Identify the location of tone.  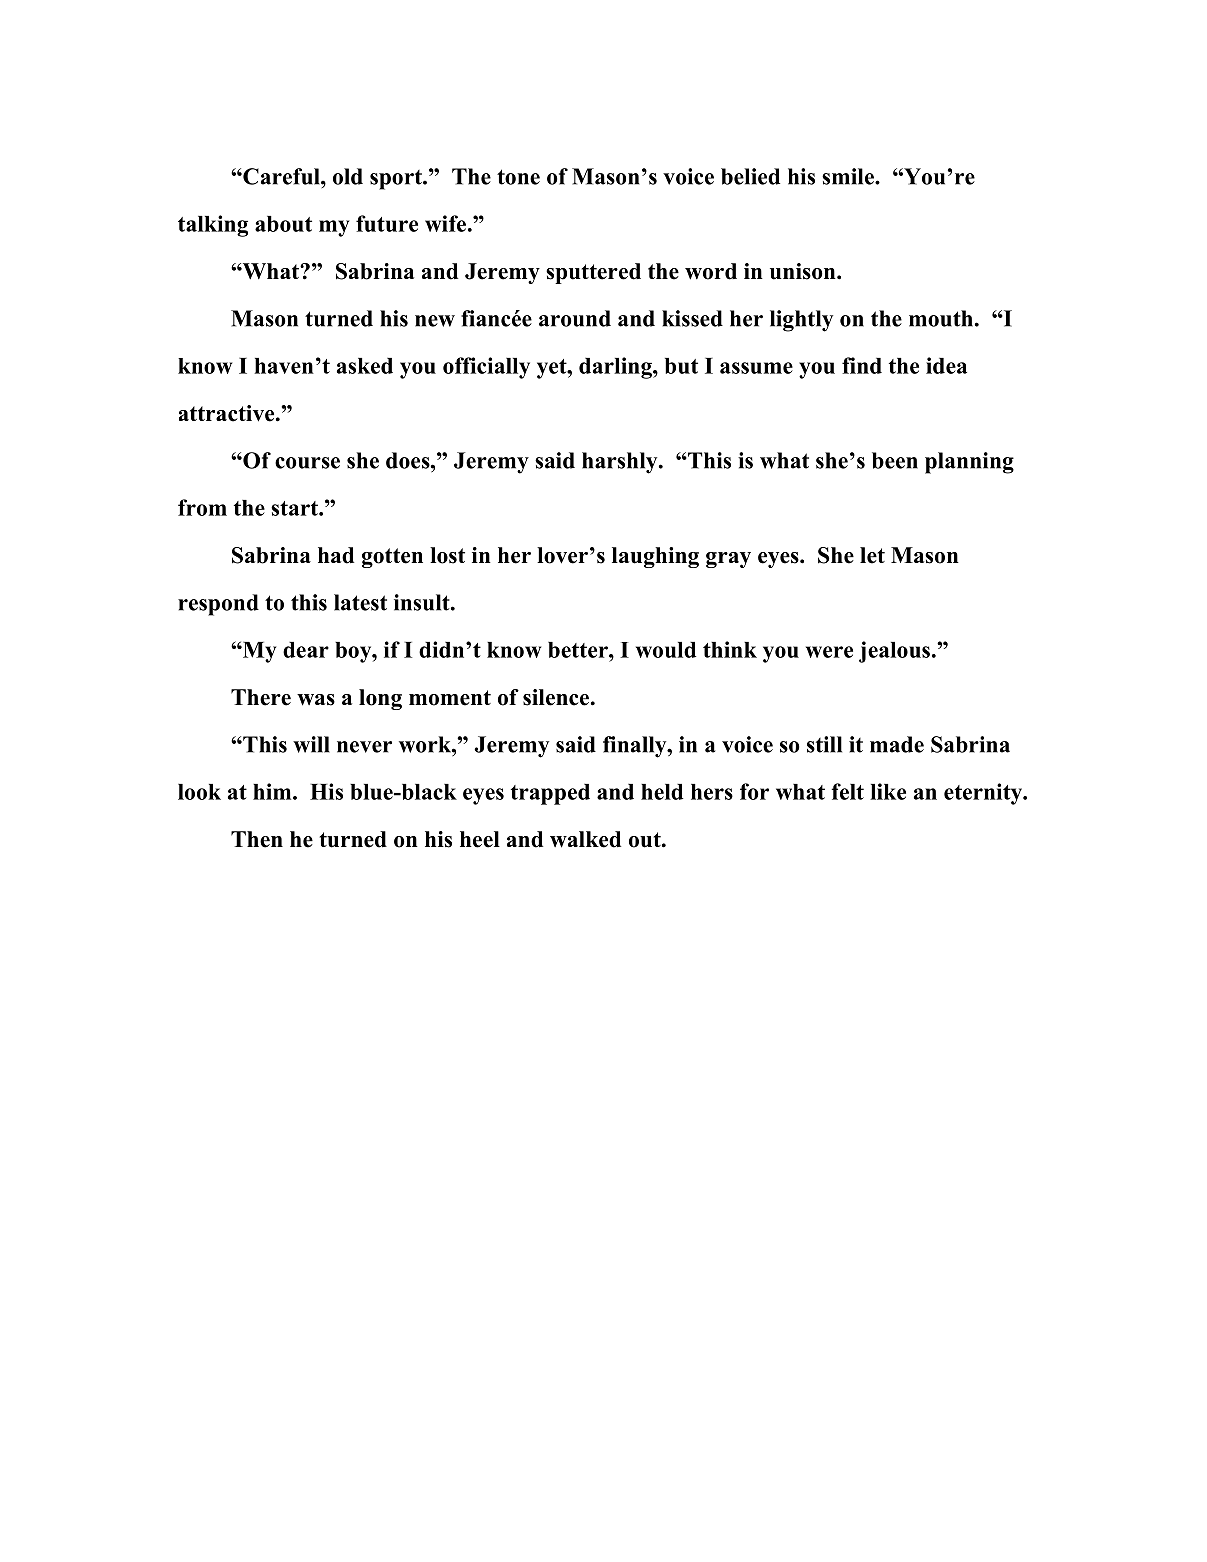
(518, 177).
